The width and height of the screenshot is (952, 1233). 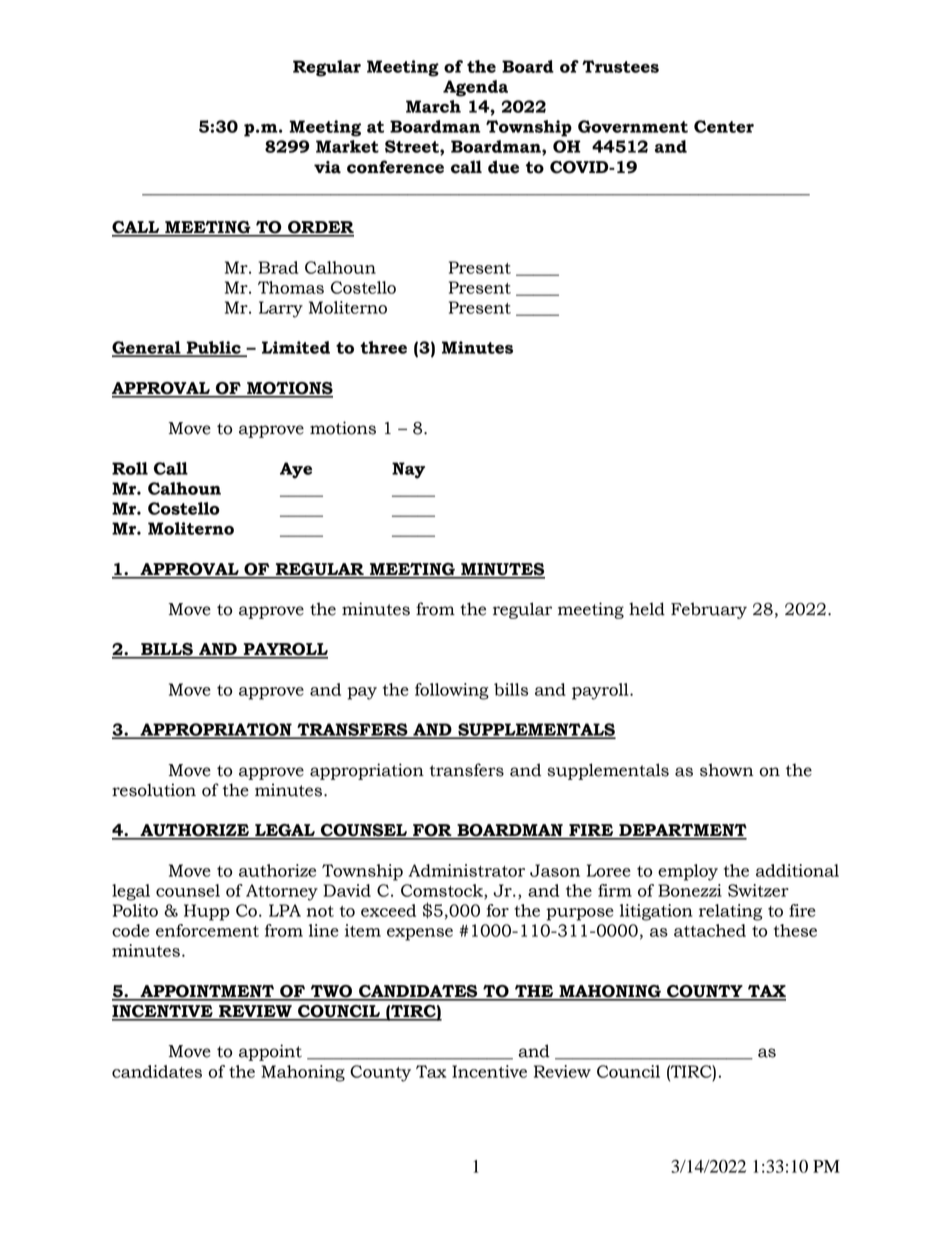 I want to click on shown, so click(x=727, y=770).
